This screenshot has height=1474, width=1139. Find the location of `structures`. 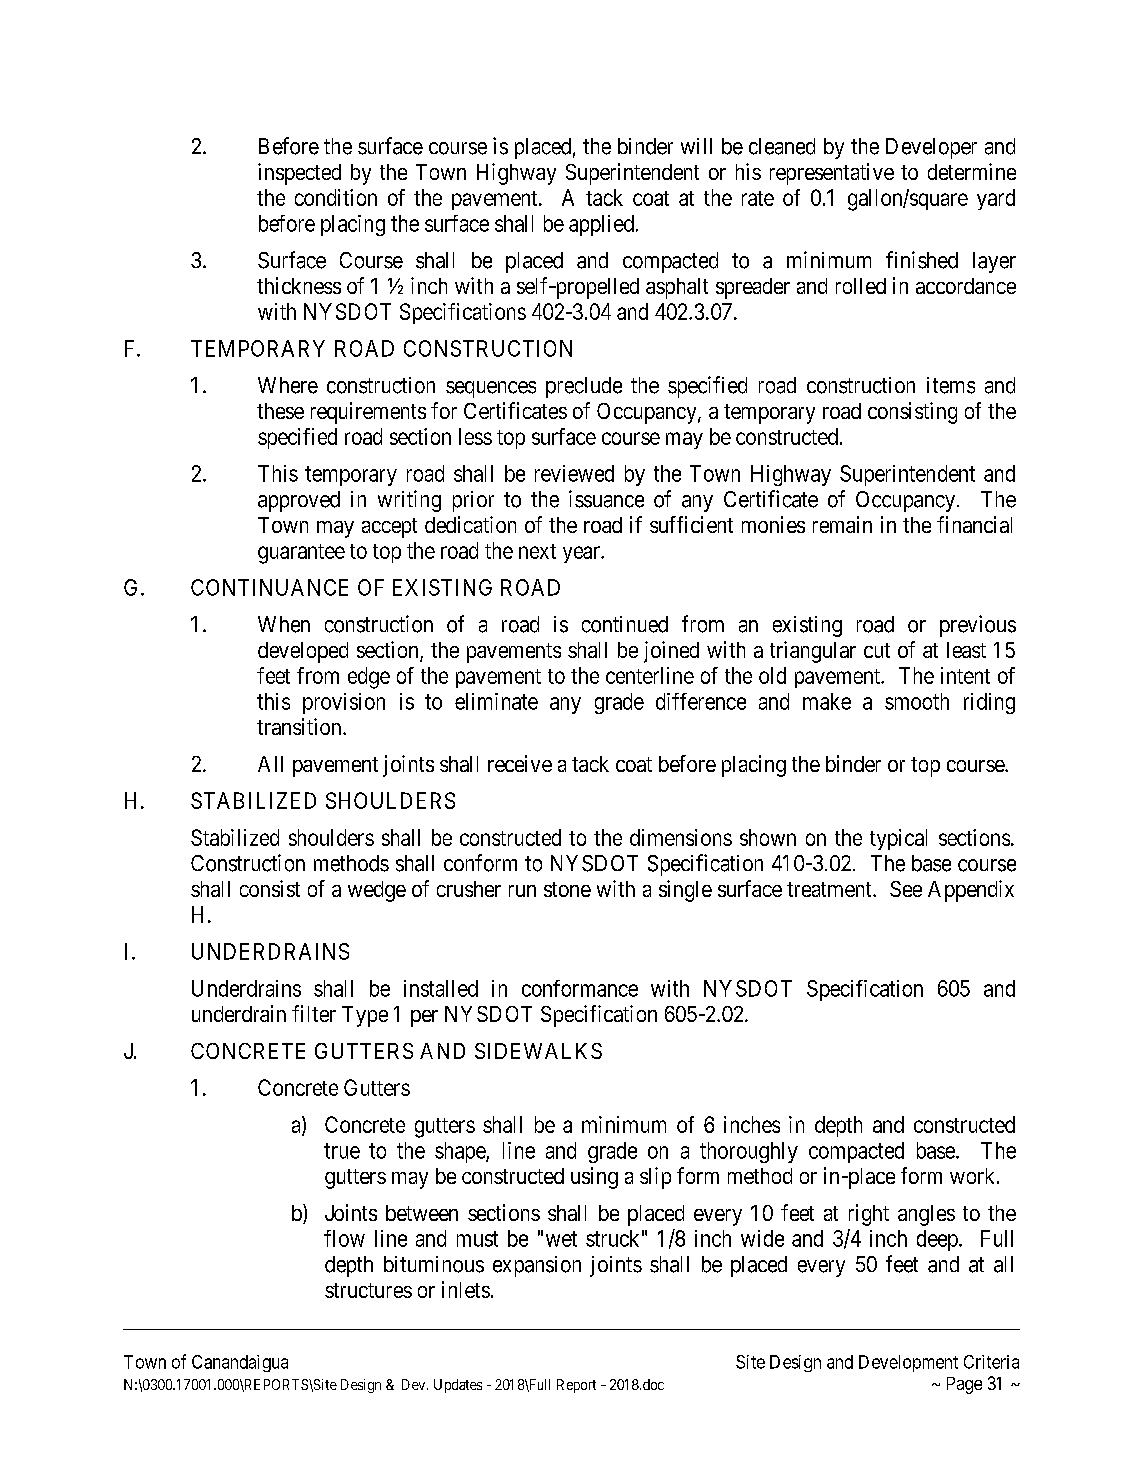

structures is located at coordinates (368, 1290).
